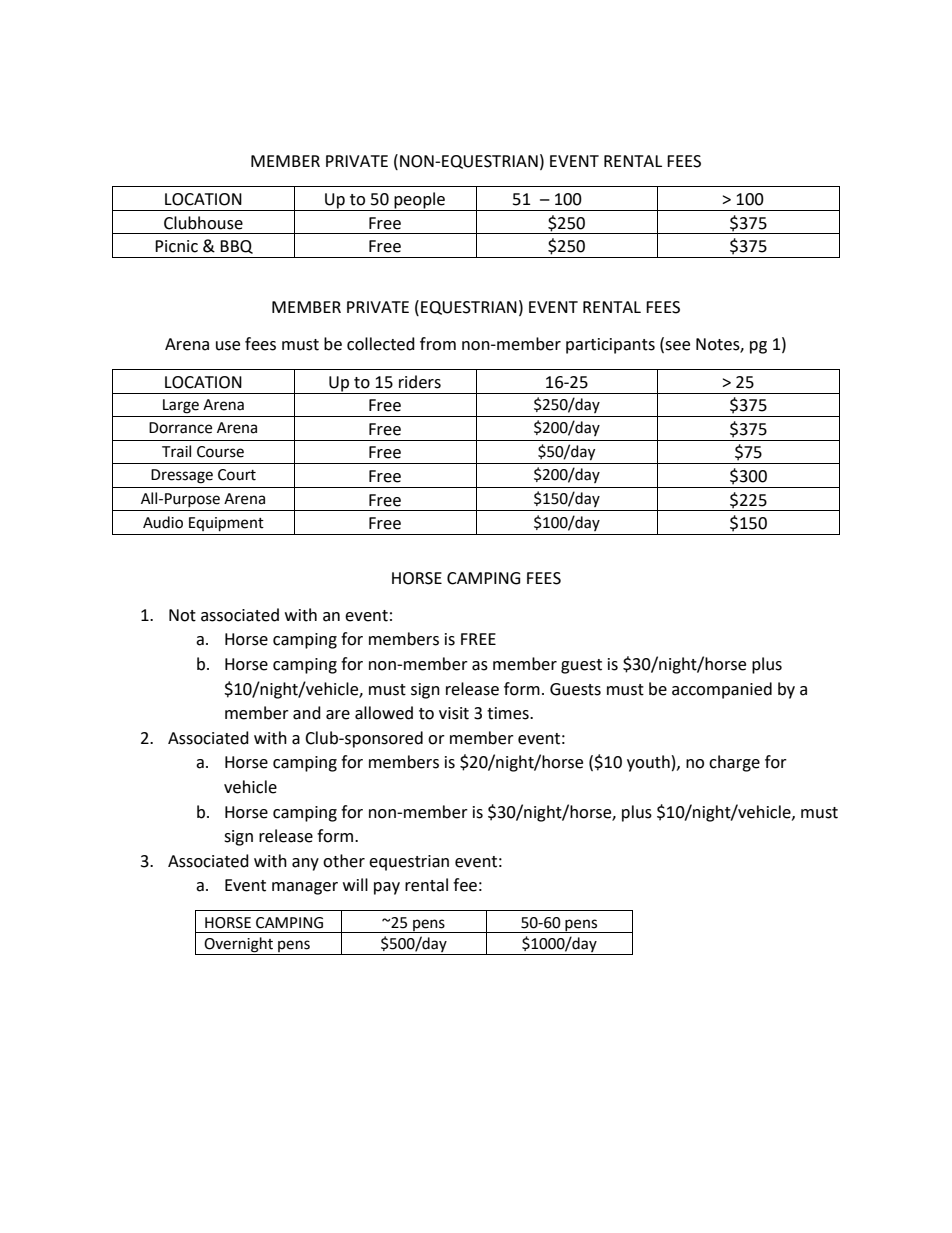  Describe the element at coordinates (236, 247) in the screenshot. I see `BBQ` at that location.
